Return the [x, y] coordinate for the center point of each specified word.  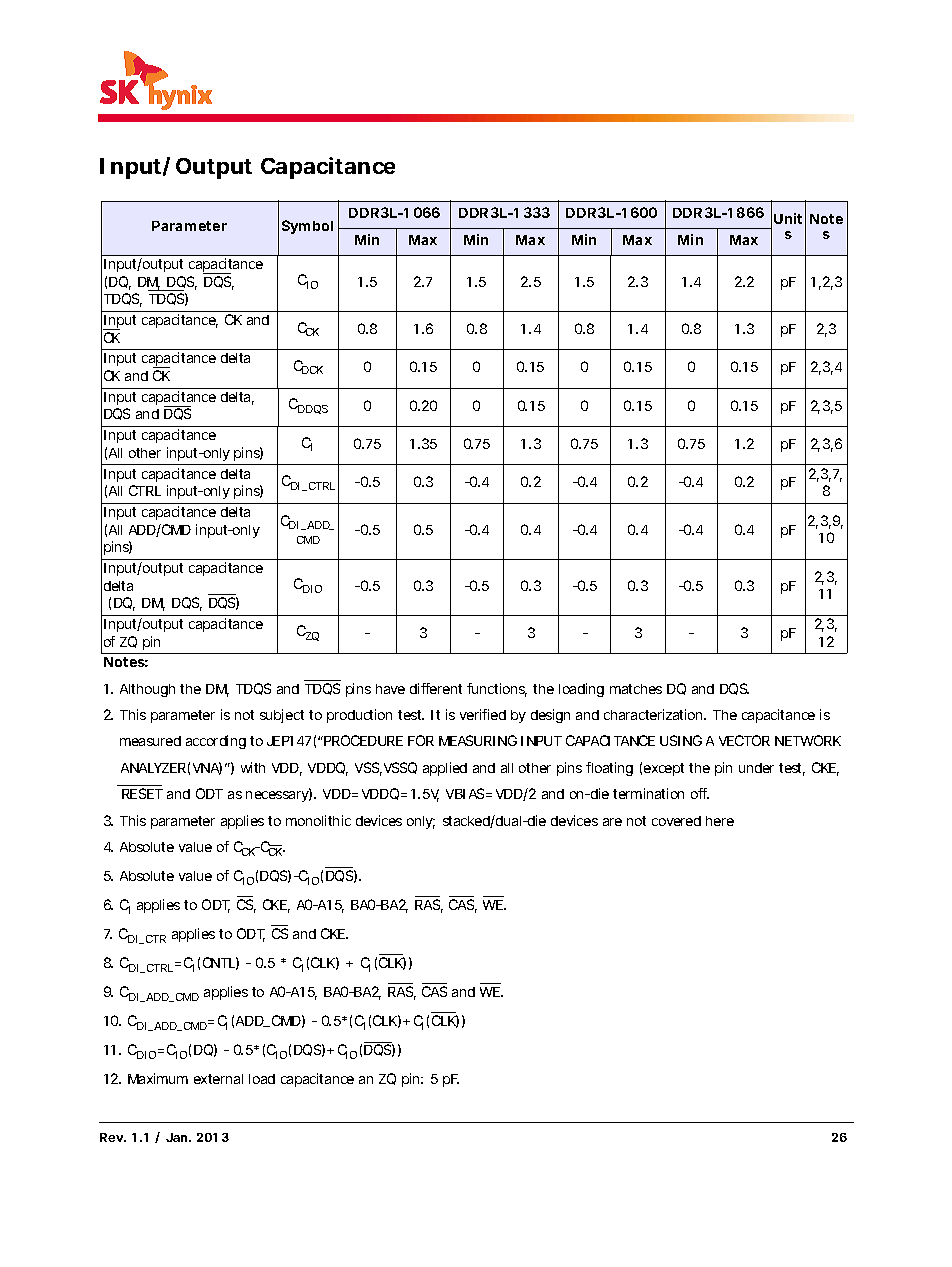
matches [636, 689]
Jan [178, 1137]
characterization [654, 714]
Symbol [307, 227]
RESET [142, 793]
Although [147, 690]
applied [445, 769]
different [436, 688]
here [720, 821]
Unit [788, 218]
